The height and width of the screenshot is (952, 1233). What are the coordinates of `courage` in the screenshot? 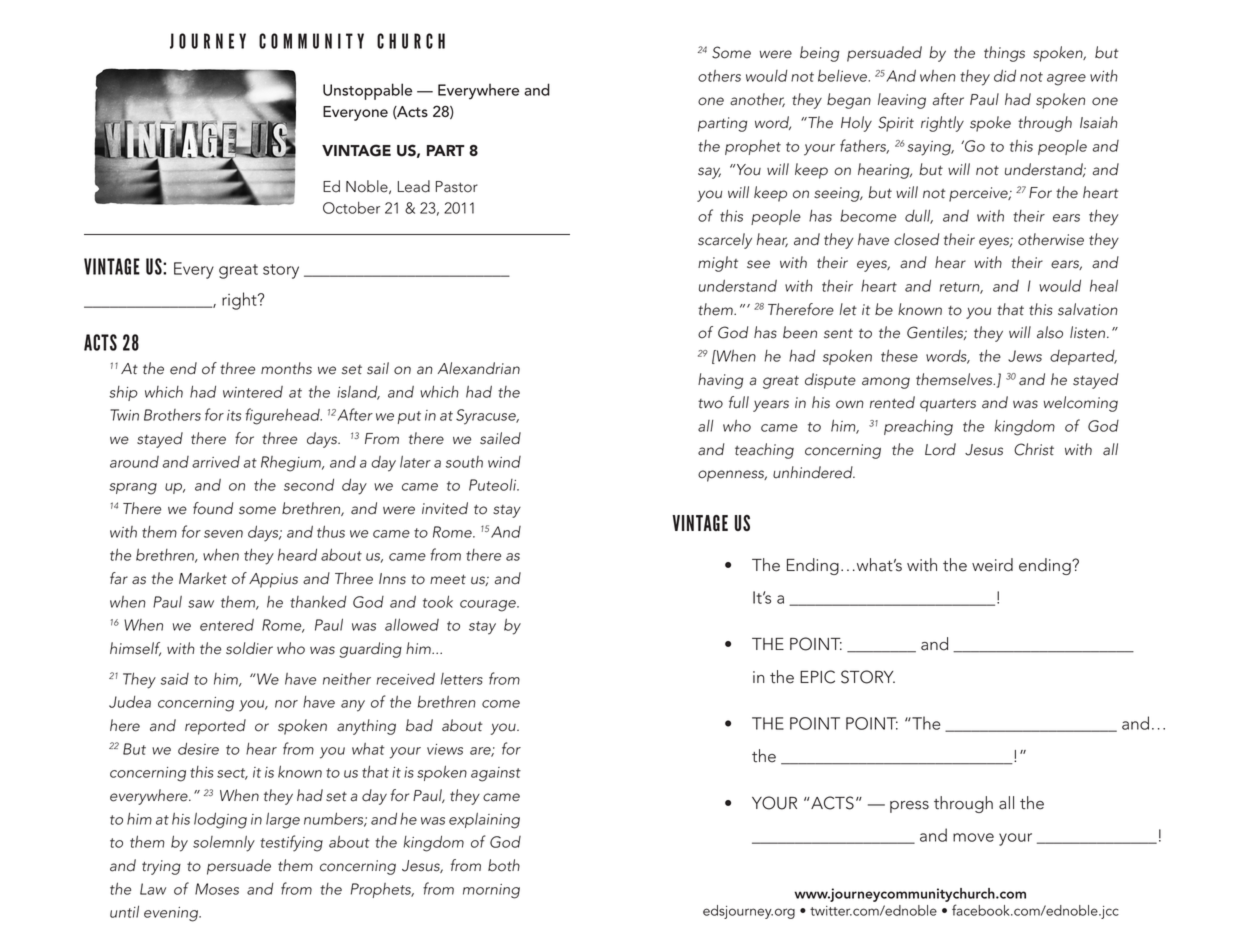 It's located at (489, 606).
